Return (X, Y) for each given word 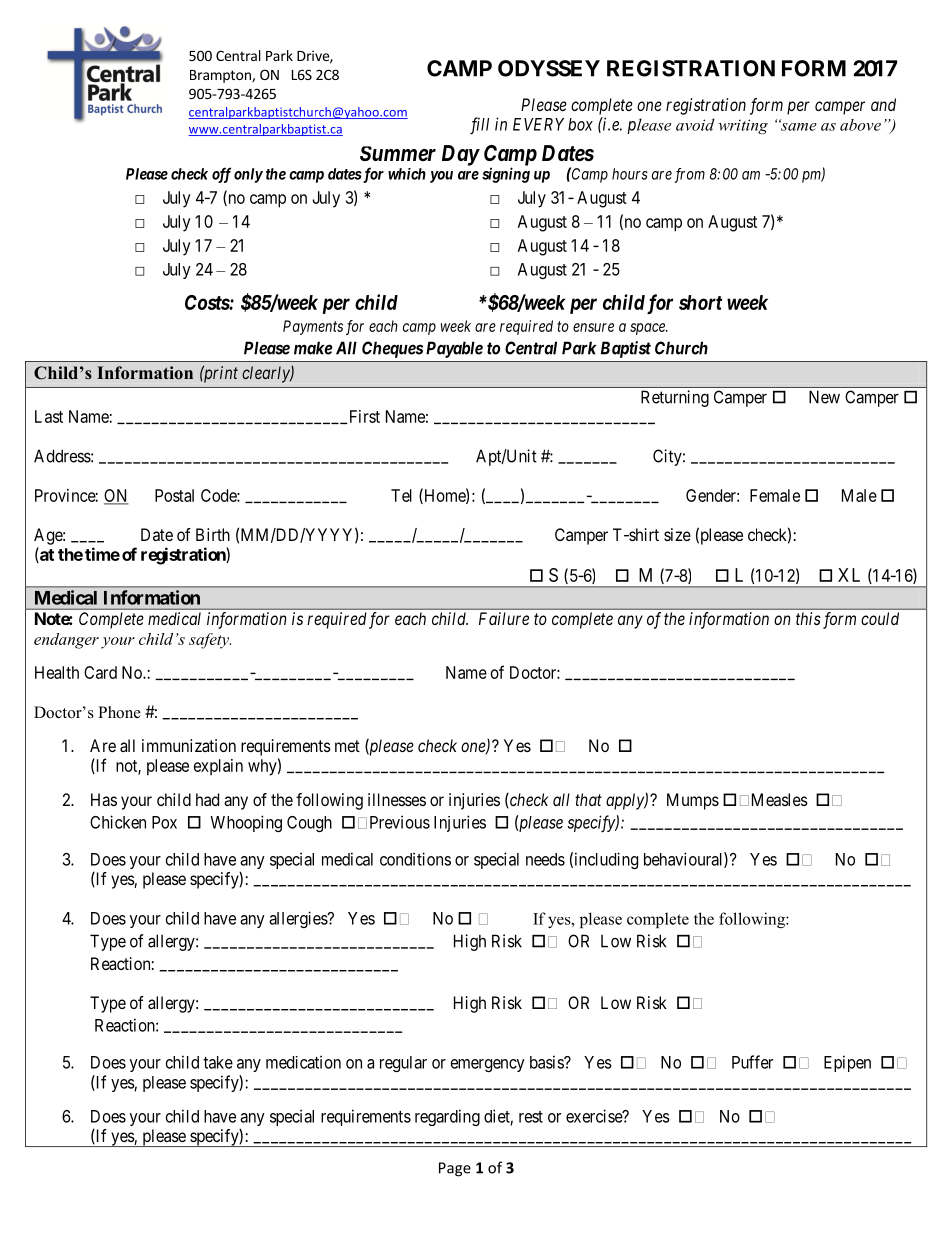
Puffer (752, 1062)
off (221, 175)
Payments (313, 327)
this (808, 618)
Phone (119, 712)
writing (743, 126)
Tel (401, 495)
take (218, 1062)
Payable (454, 349)
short (700, 302)
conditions (415, 859)
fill (479, 126)
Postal (174, 495)
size (677, 534)
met (347, 746)
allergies (299, 919)
